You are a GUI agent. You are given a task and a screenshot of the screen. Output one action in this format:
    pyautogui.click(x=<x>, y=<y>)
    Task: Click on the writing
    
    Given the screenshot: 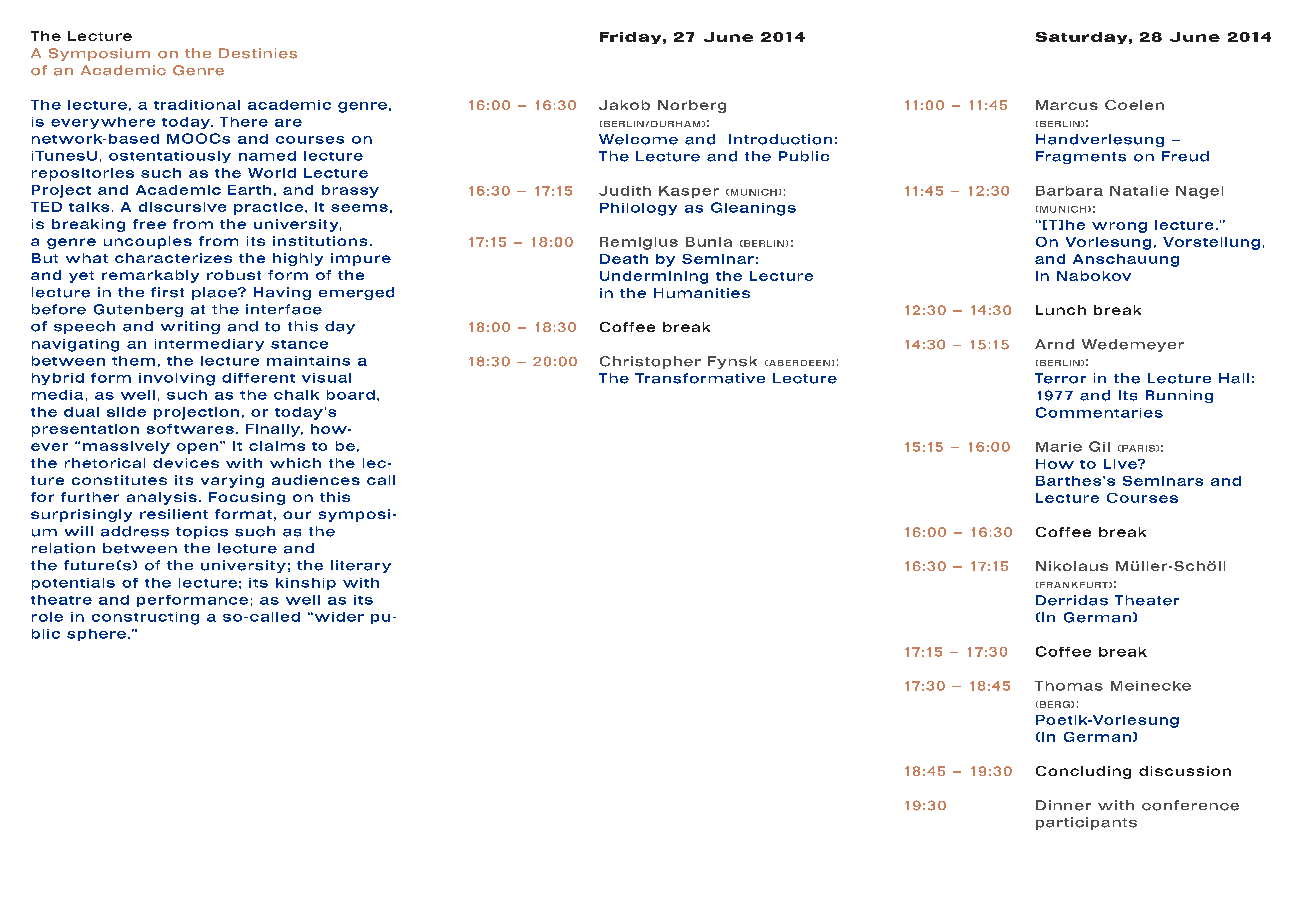 What is the action you would take?
    pyautogui.click(x=190, y=327)
